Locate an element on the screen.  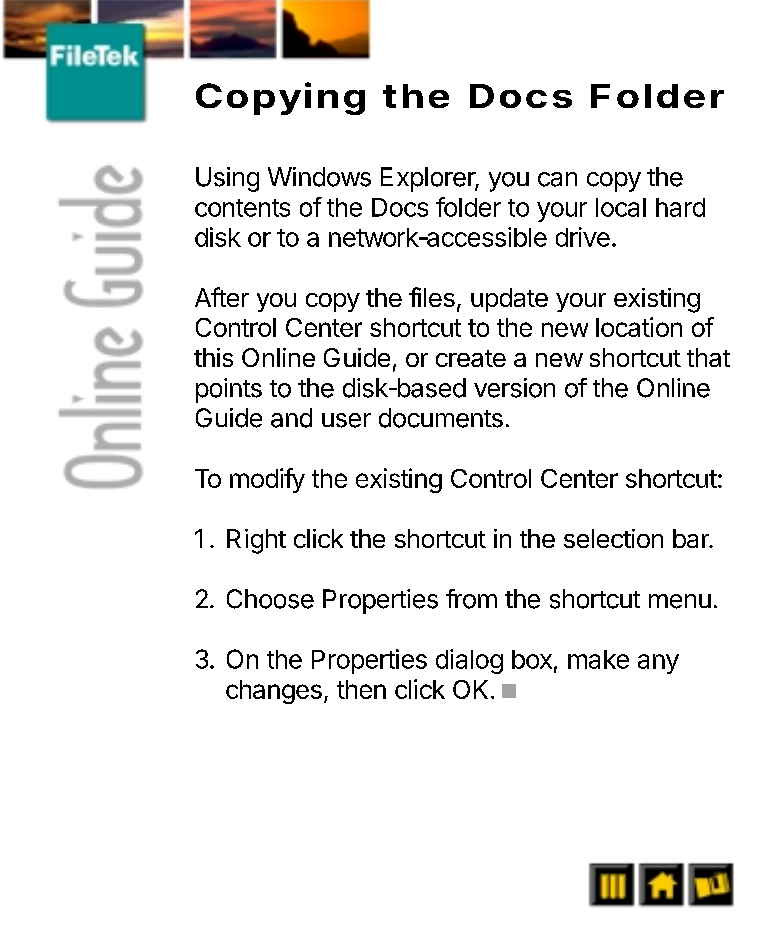
After is located at coordinates (222, 297).
